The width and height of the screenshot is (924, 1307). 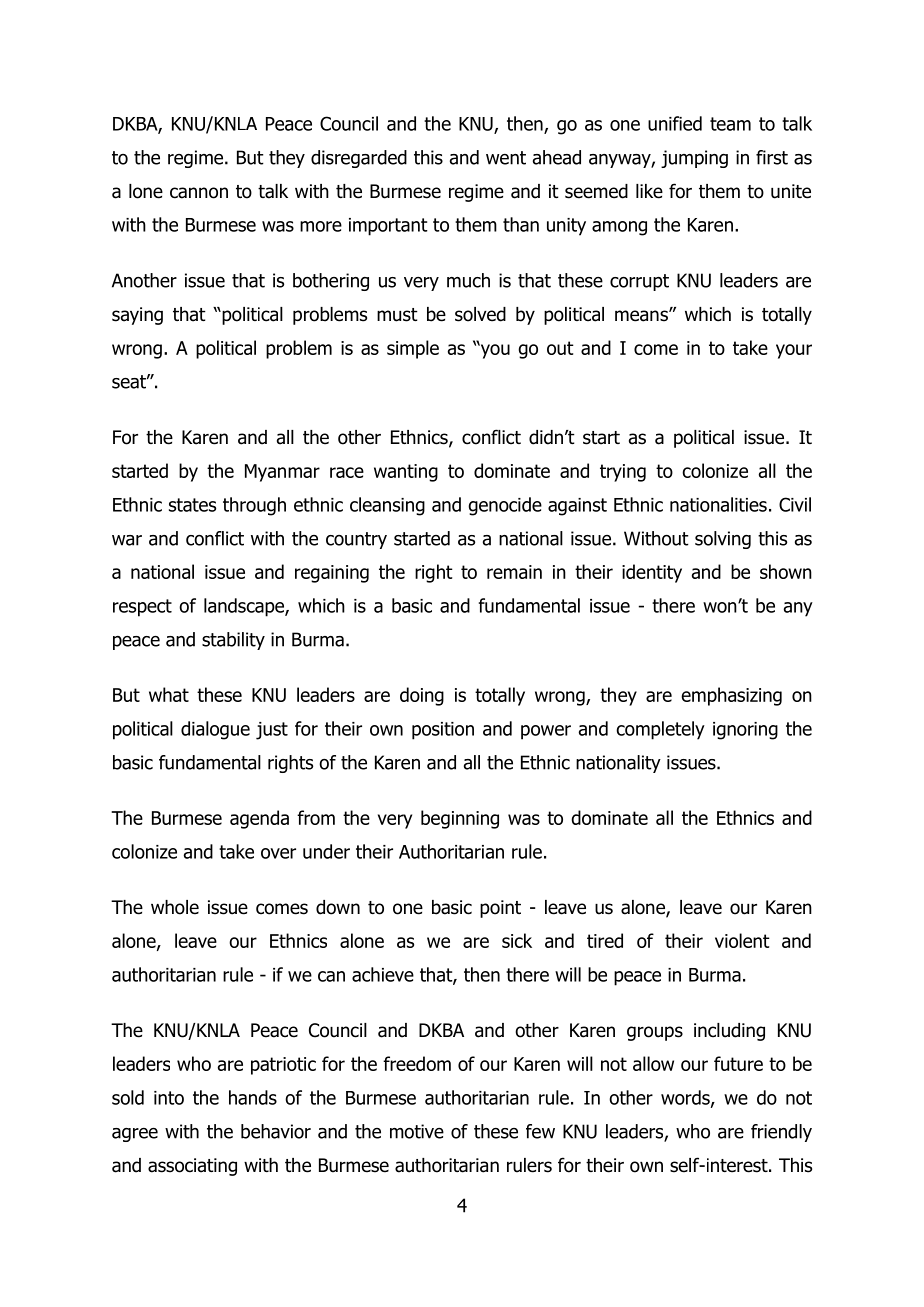 I want to click on went, so click(x=506, y=158).
